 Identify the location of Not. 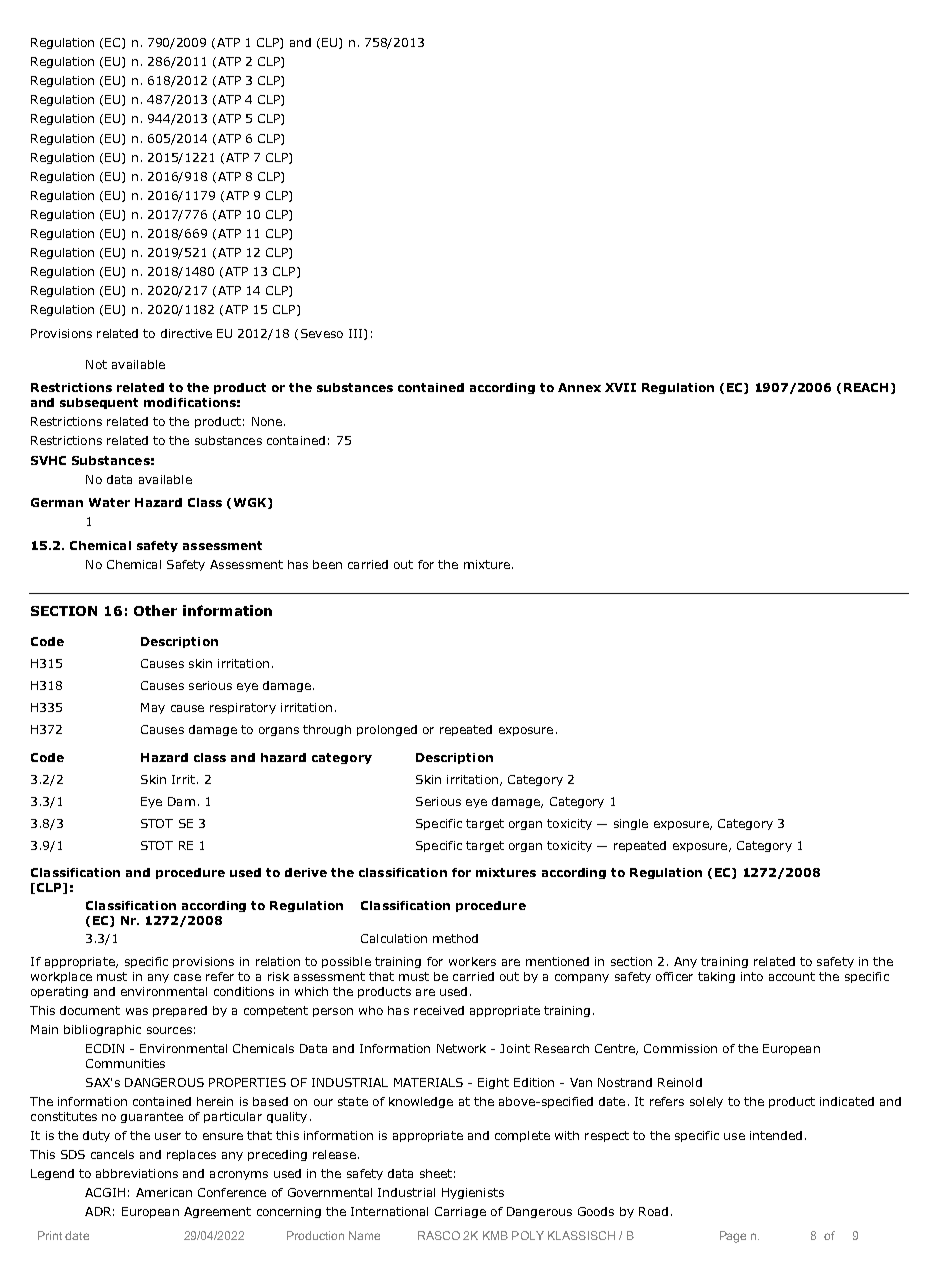
(96, 364).
